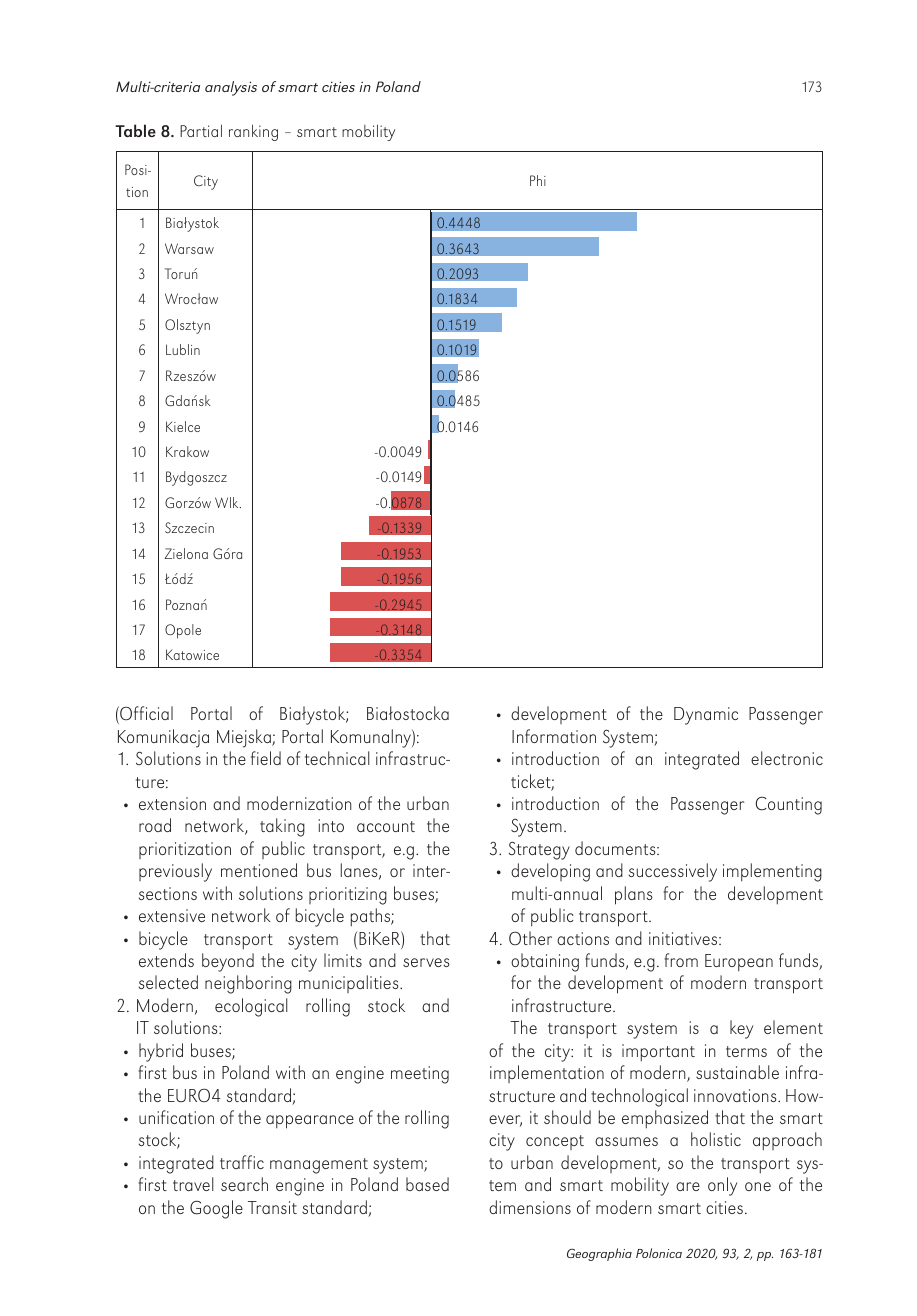 This screenshot has width=917, height=1316. What do you see at coordinates (266, 758) in the screenshot?
I see `field` at bounding box center [266, 758].
